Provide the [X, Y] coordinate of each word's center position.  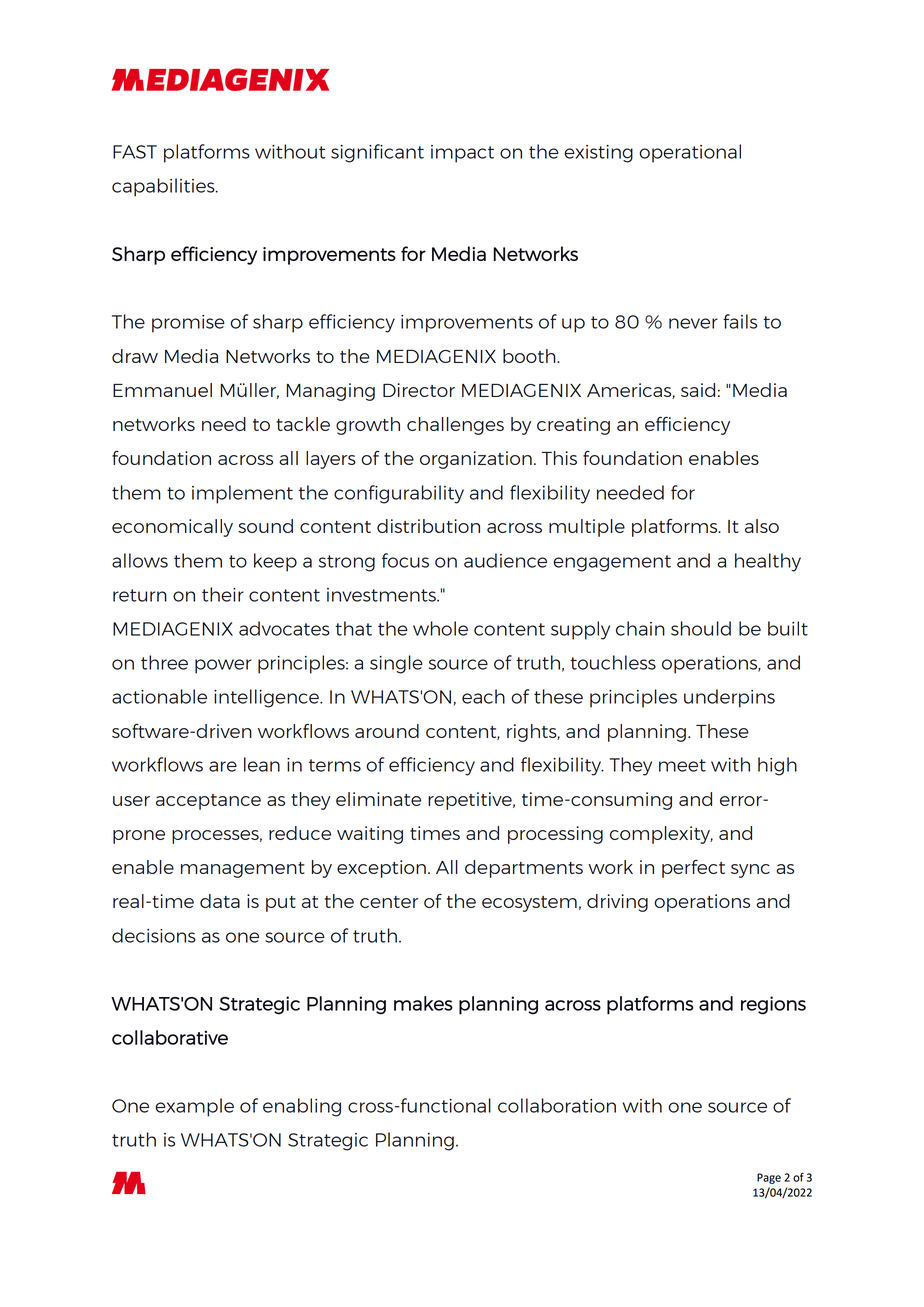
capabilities [164, 187]
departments [524, 869]
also [762, 526]
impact [462, 154]
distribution [428, 526]
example [194, 1107]
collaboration [557, 1105]
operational [690, 153]
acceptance [208, 802]
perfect [693, 869]
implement [242, 494]
